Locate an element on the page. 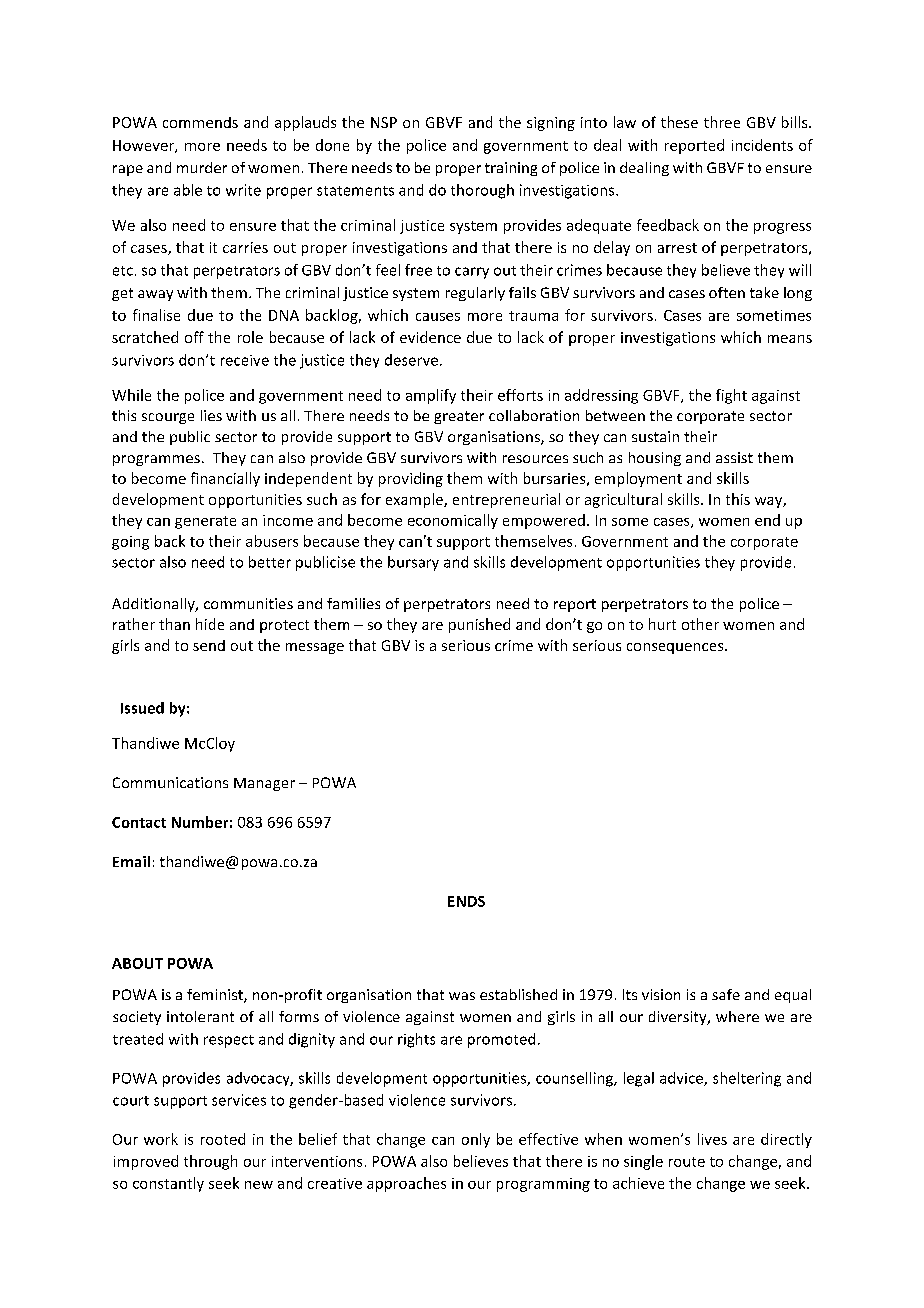  Email is located at coordinates (131, 861).
